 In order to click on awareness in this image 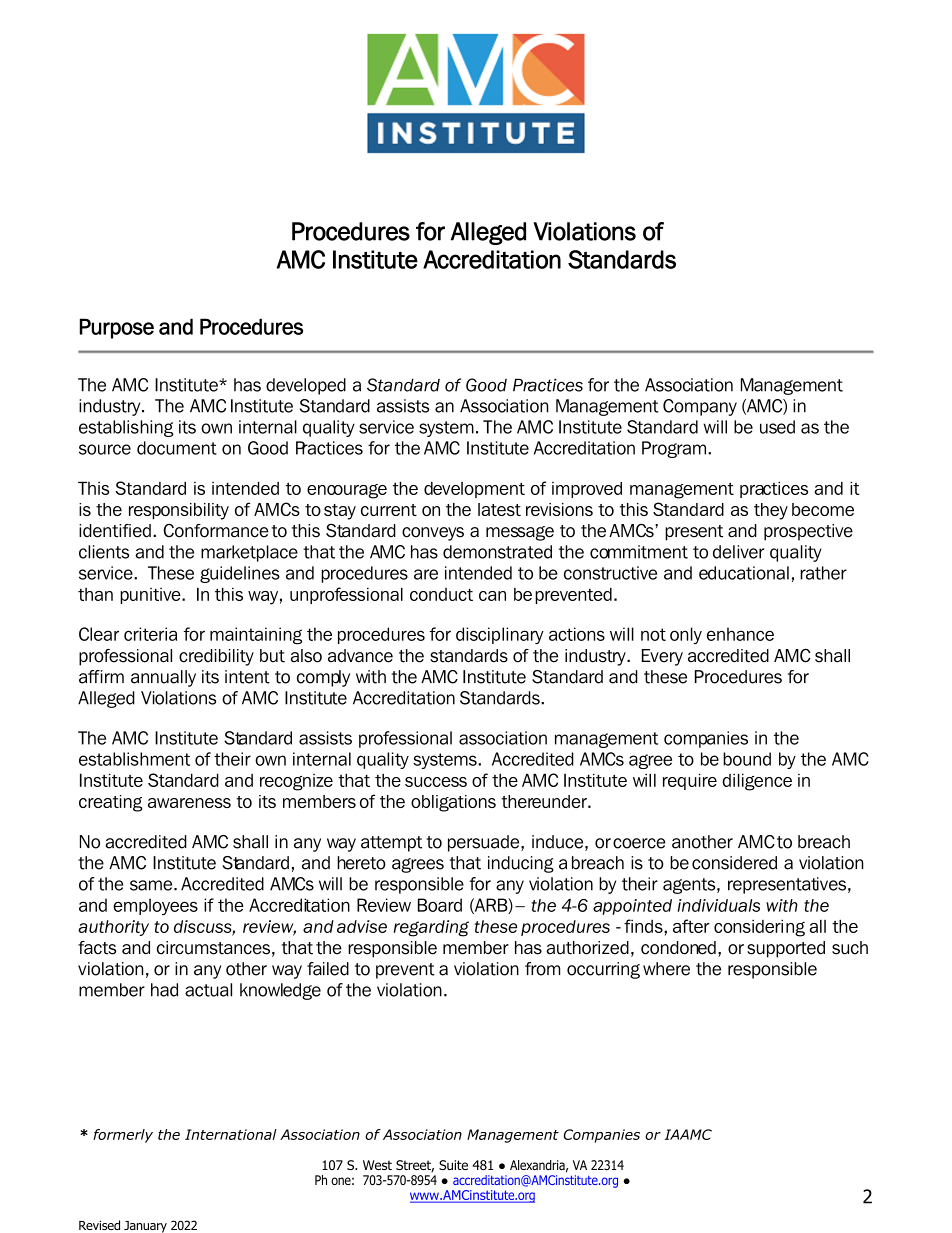, I will do `click(189, 803)`.
